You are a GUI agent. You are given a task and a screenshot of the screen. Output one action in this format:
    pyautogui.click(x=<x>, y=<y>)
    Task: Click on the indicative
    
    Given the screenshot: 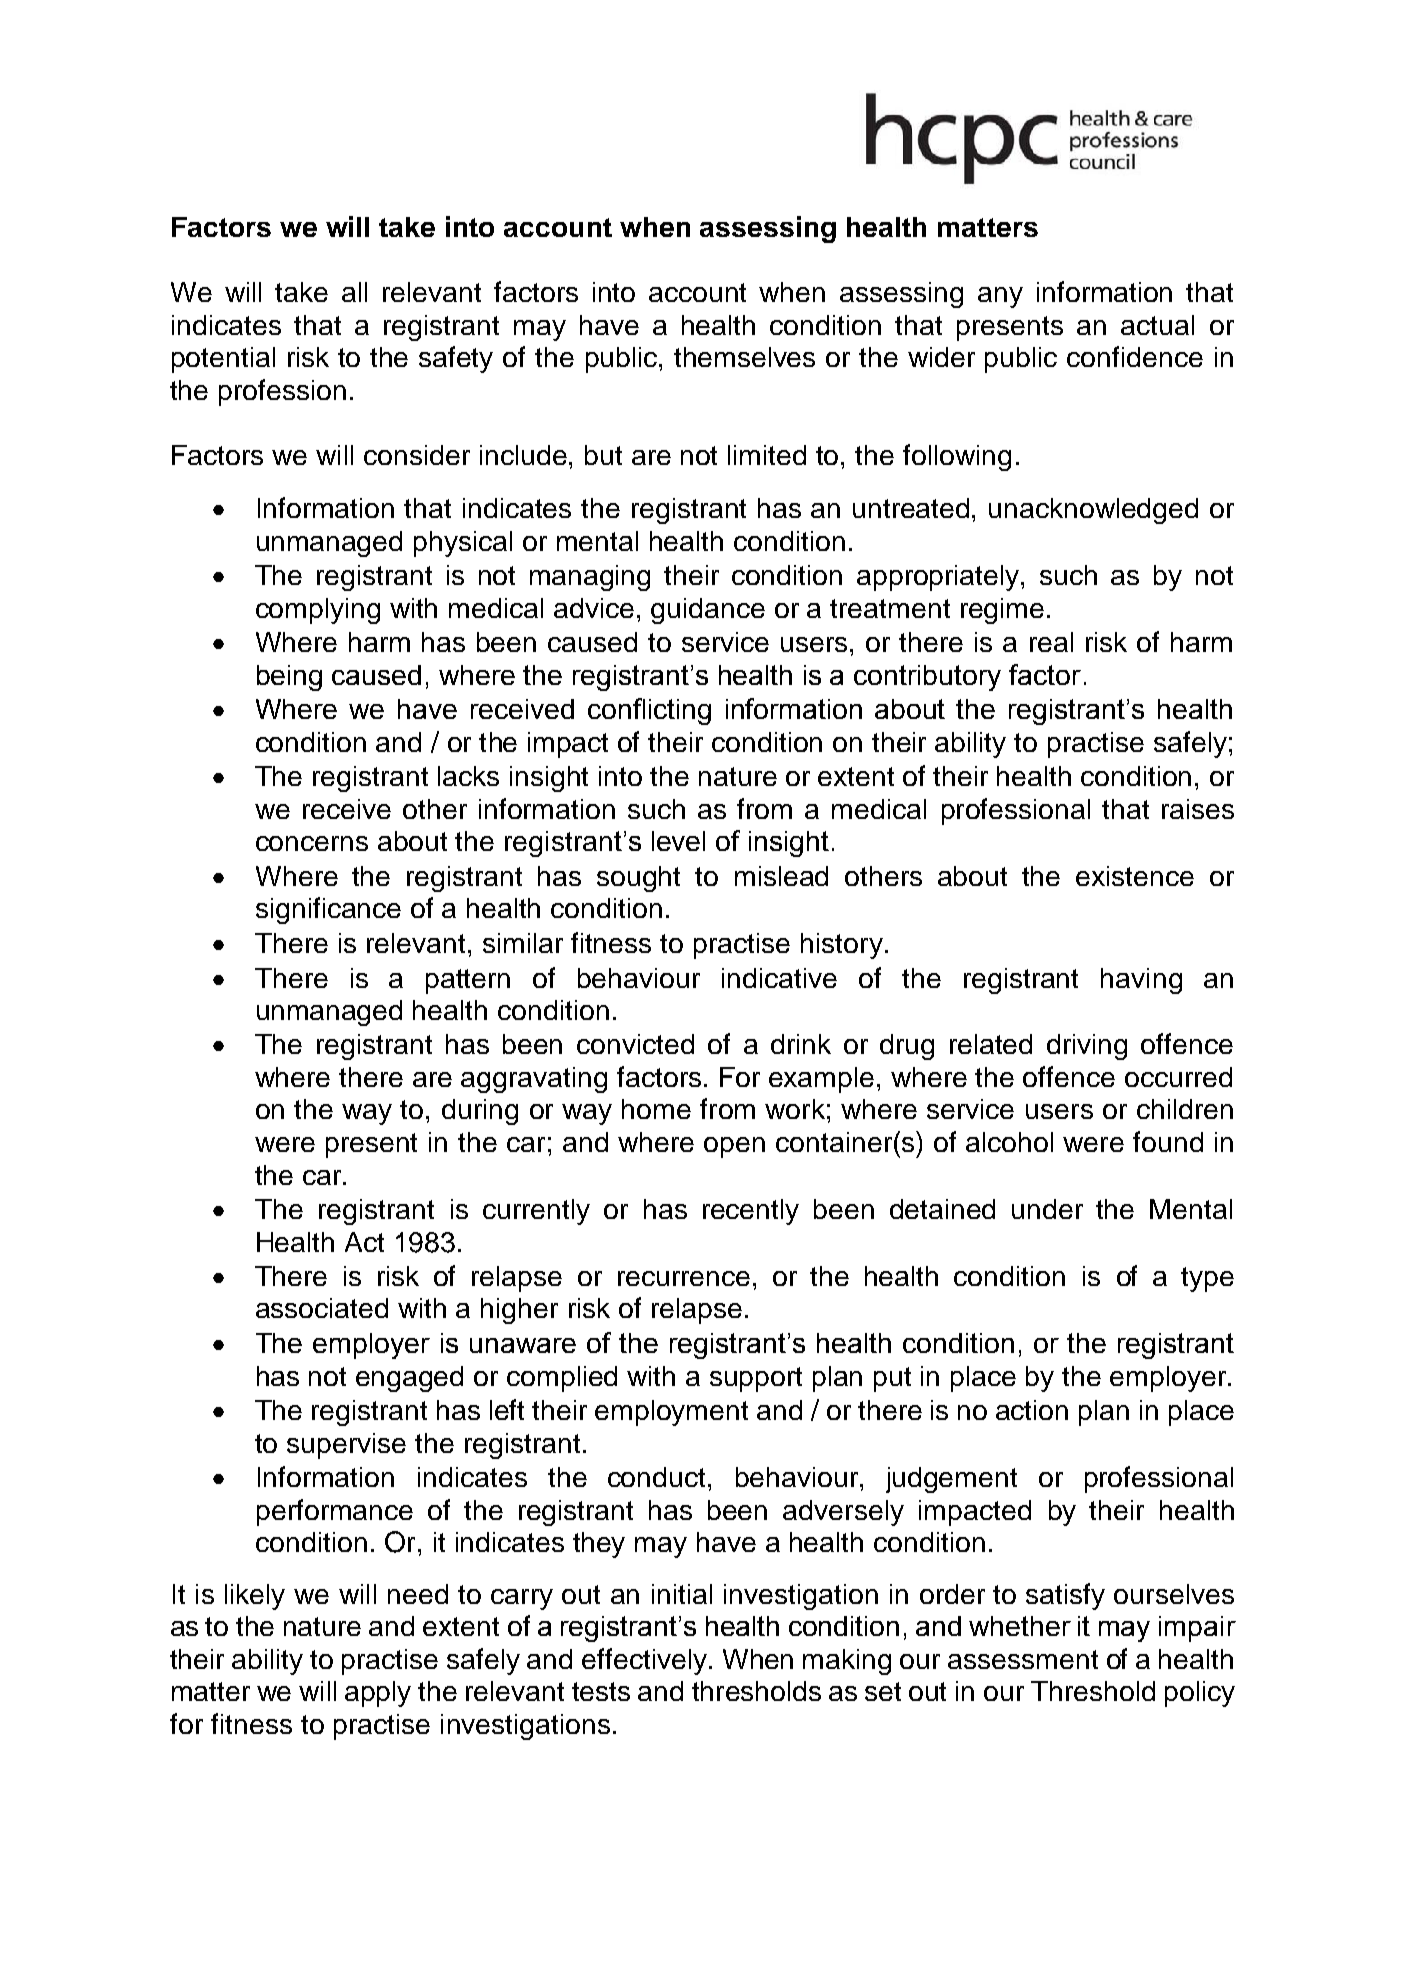 What is the action you would take?
    pyautogui.click(x=779, y=978)
